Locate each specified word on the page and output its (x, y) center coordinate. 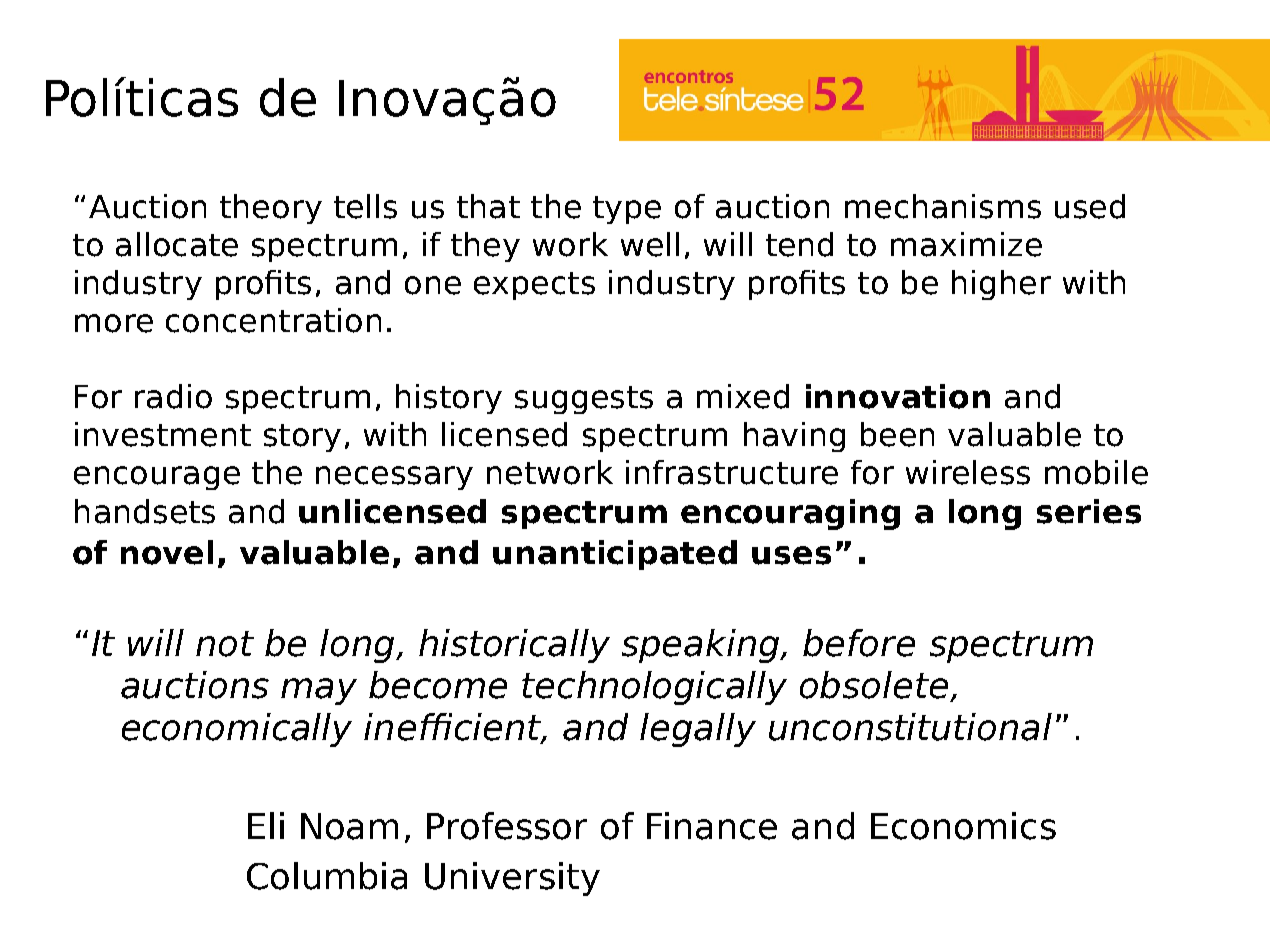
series (1089, 511)
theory (271, 209)
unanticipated (615, 555)
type (627, 210)
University (512, 879)
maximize (966, 244)
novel (167, 552)
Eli (266, 825)
